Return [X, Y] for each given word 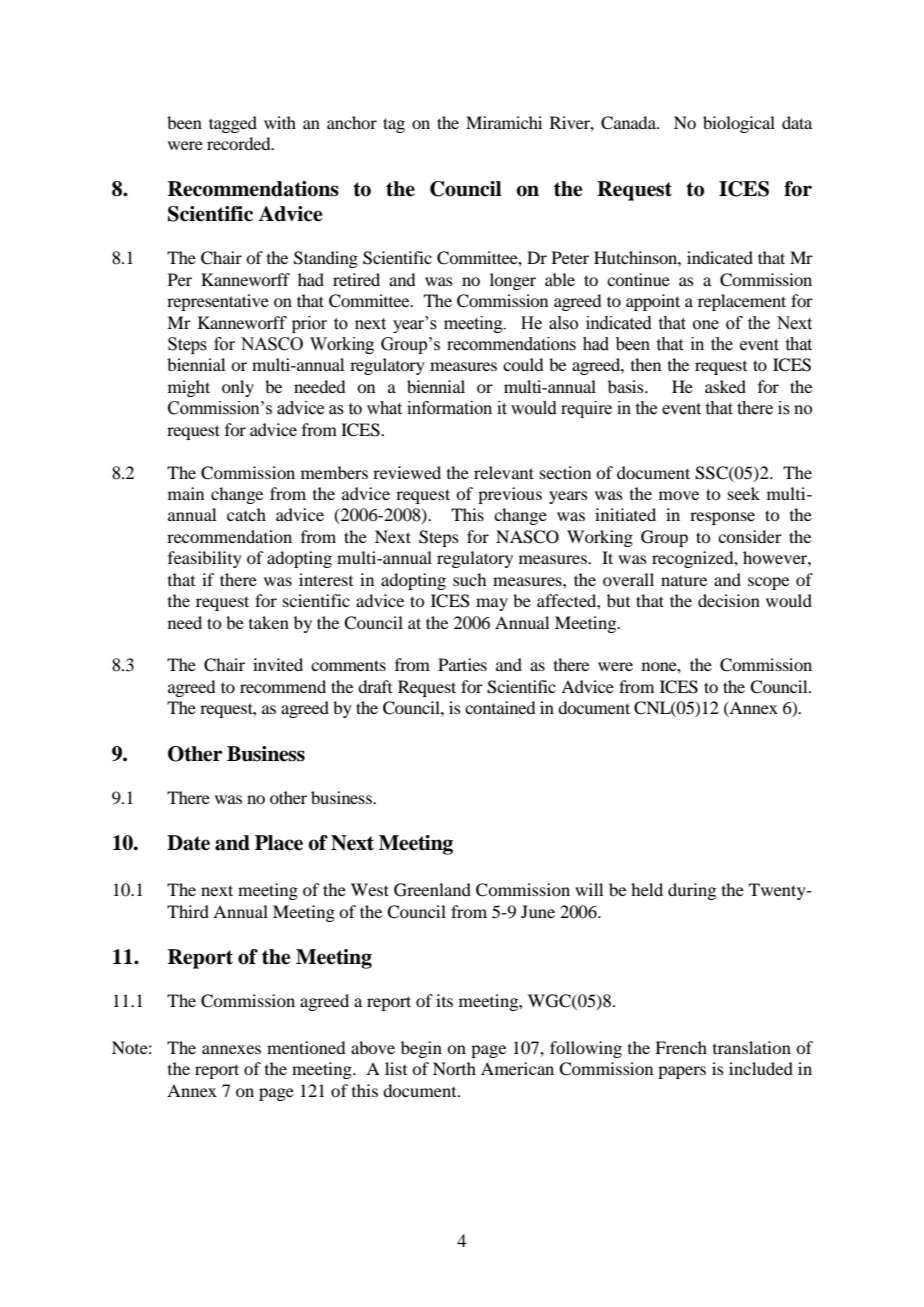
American [517, 1068]
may [492, 604]
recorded [240, 143]
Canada [629, 123]
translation [752, 1047]
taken [269, 622]
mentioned [306, 1047]
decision [729, 600]
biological [739, 124]
